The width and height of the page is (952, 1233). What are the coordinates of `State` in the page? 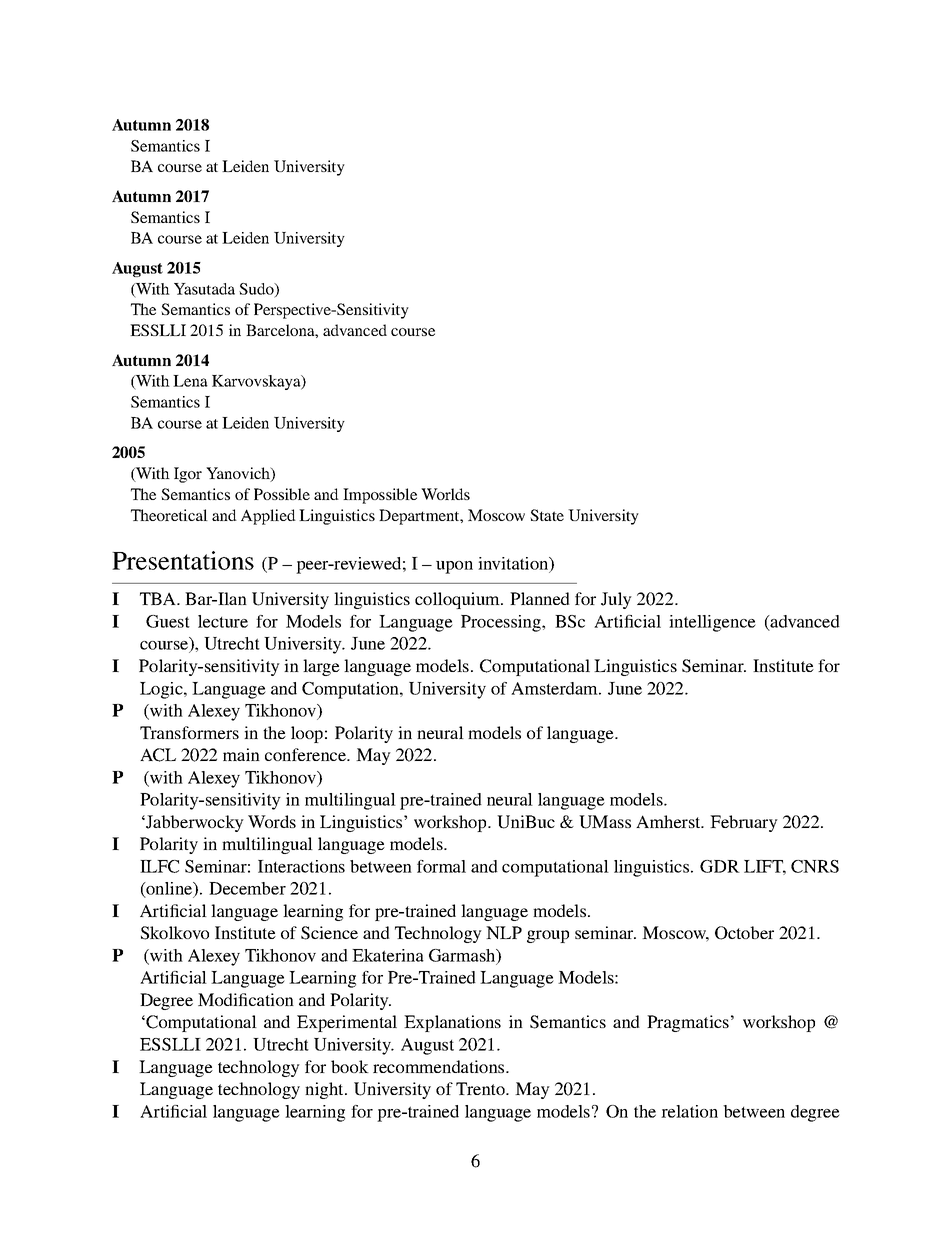 It's located at (547, 515).
